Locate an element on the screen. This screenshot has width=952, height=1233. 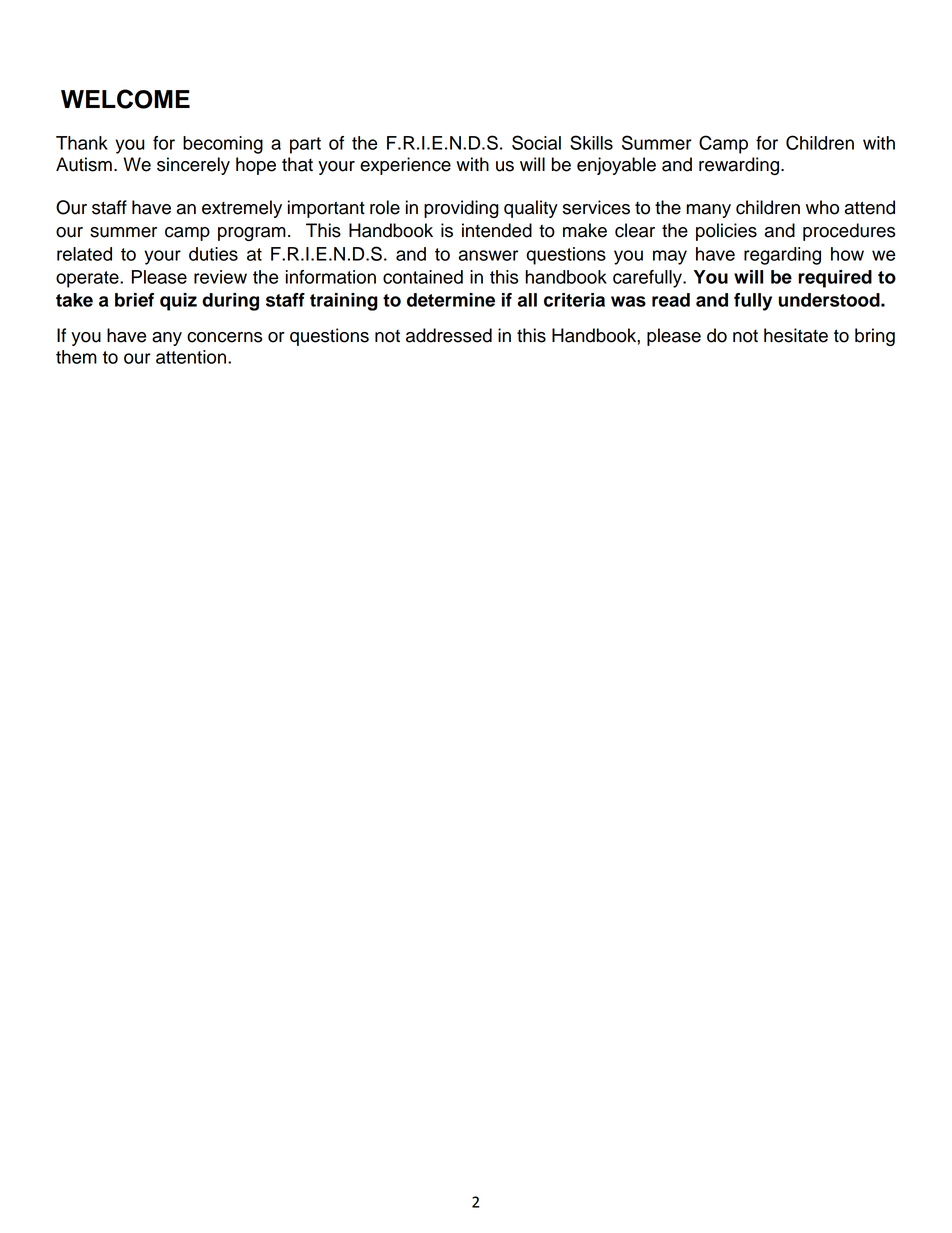
Social is located at coordinates (536, 142).
